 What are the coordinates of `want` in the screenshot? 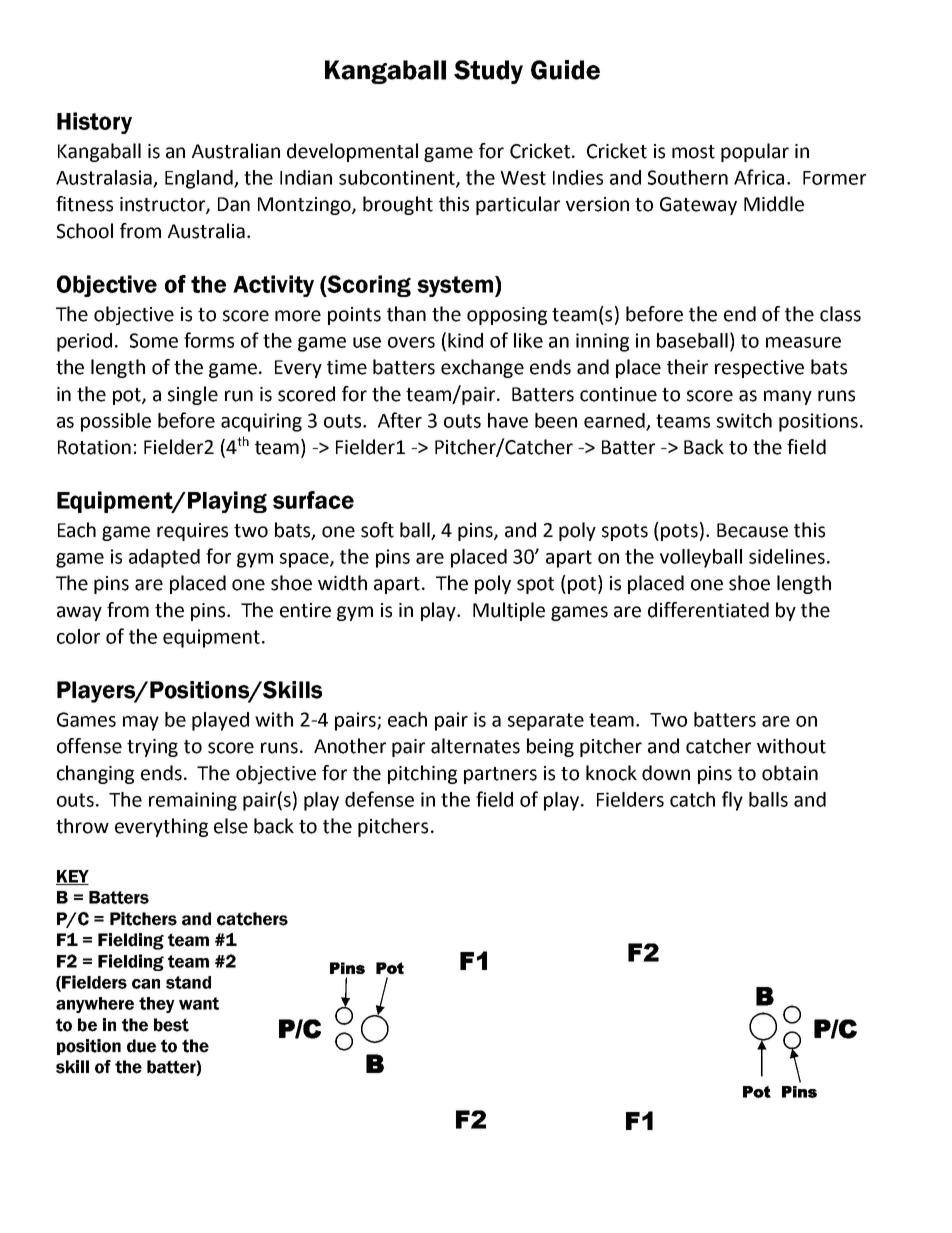 It's located at (199, 1003).
